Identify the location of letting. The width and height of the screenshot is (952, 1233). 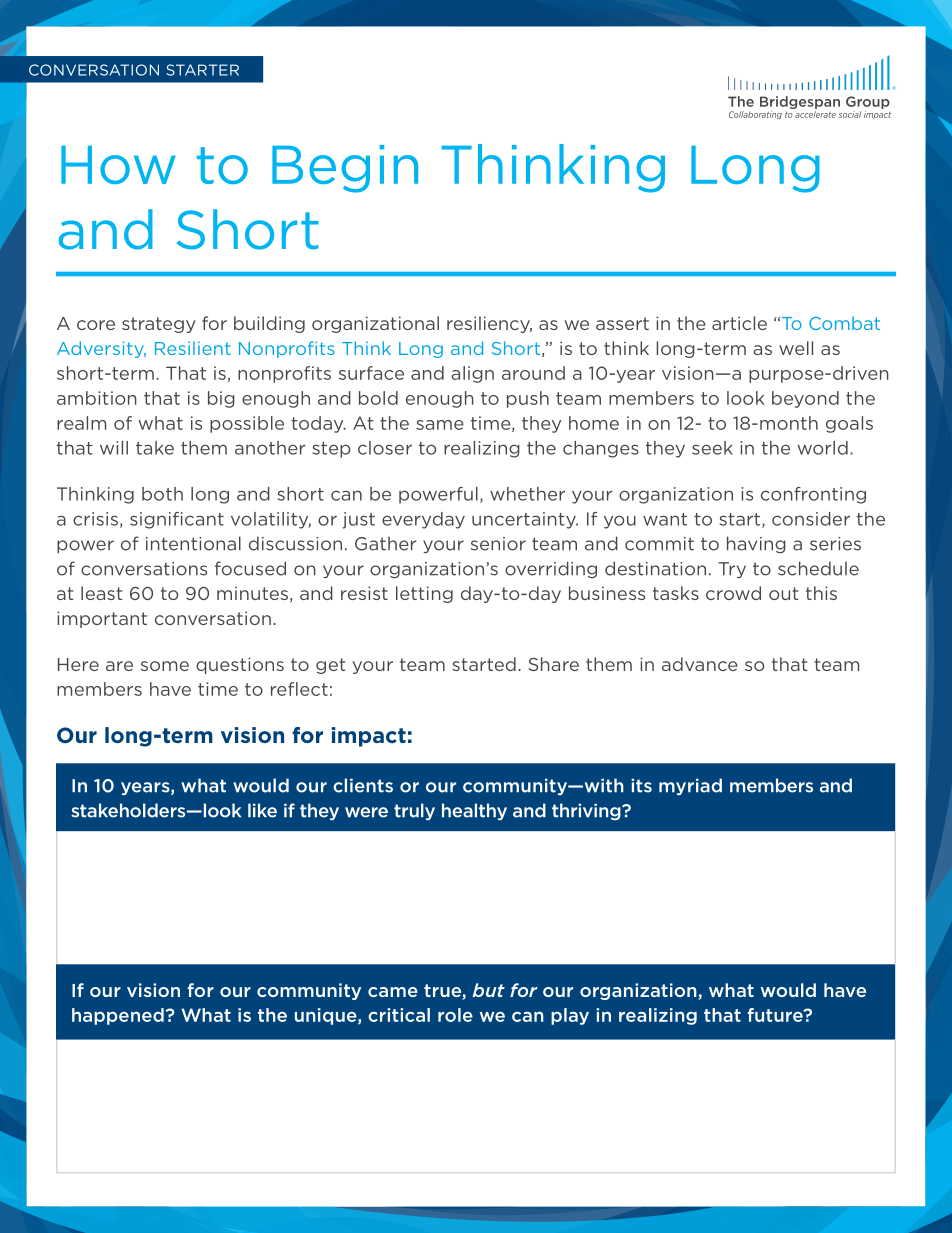
(424, 594).
